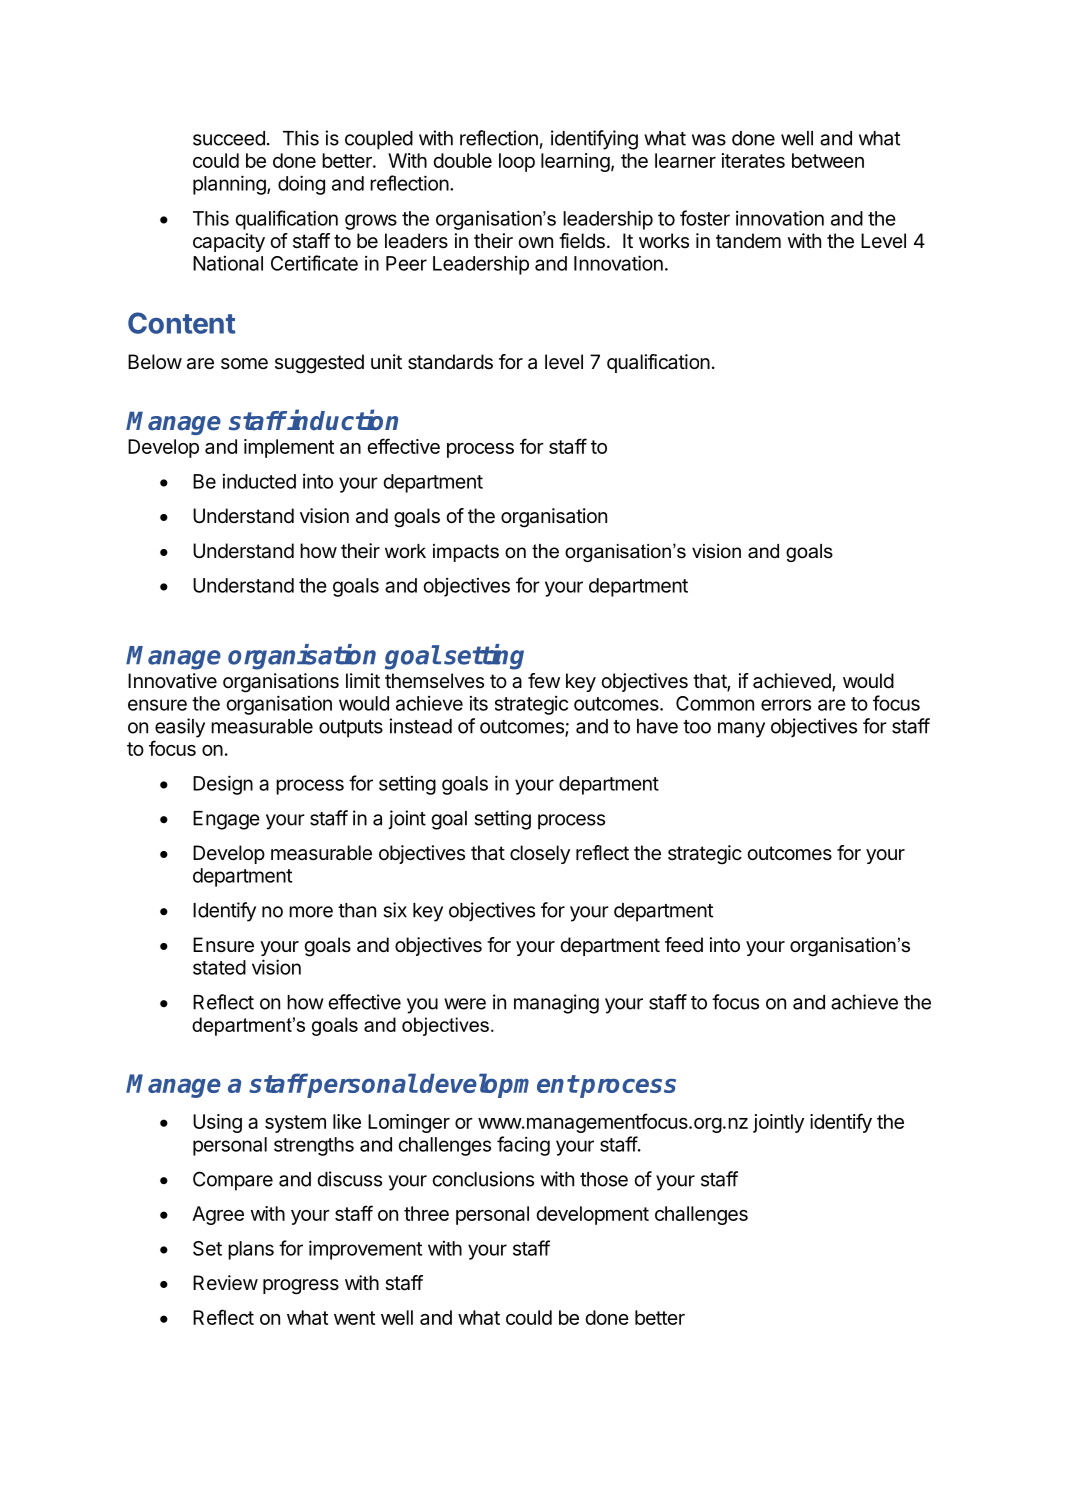 The image size is (1065, 1506). Describe the element at coordinates (684, 945) in the document. I see `feed` at that location.
